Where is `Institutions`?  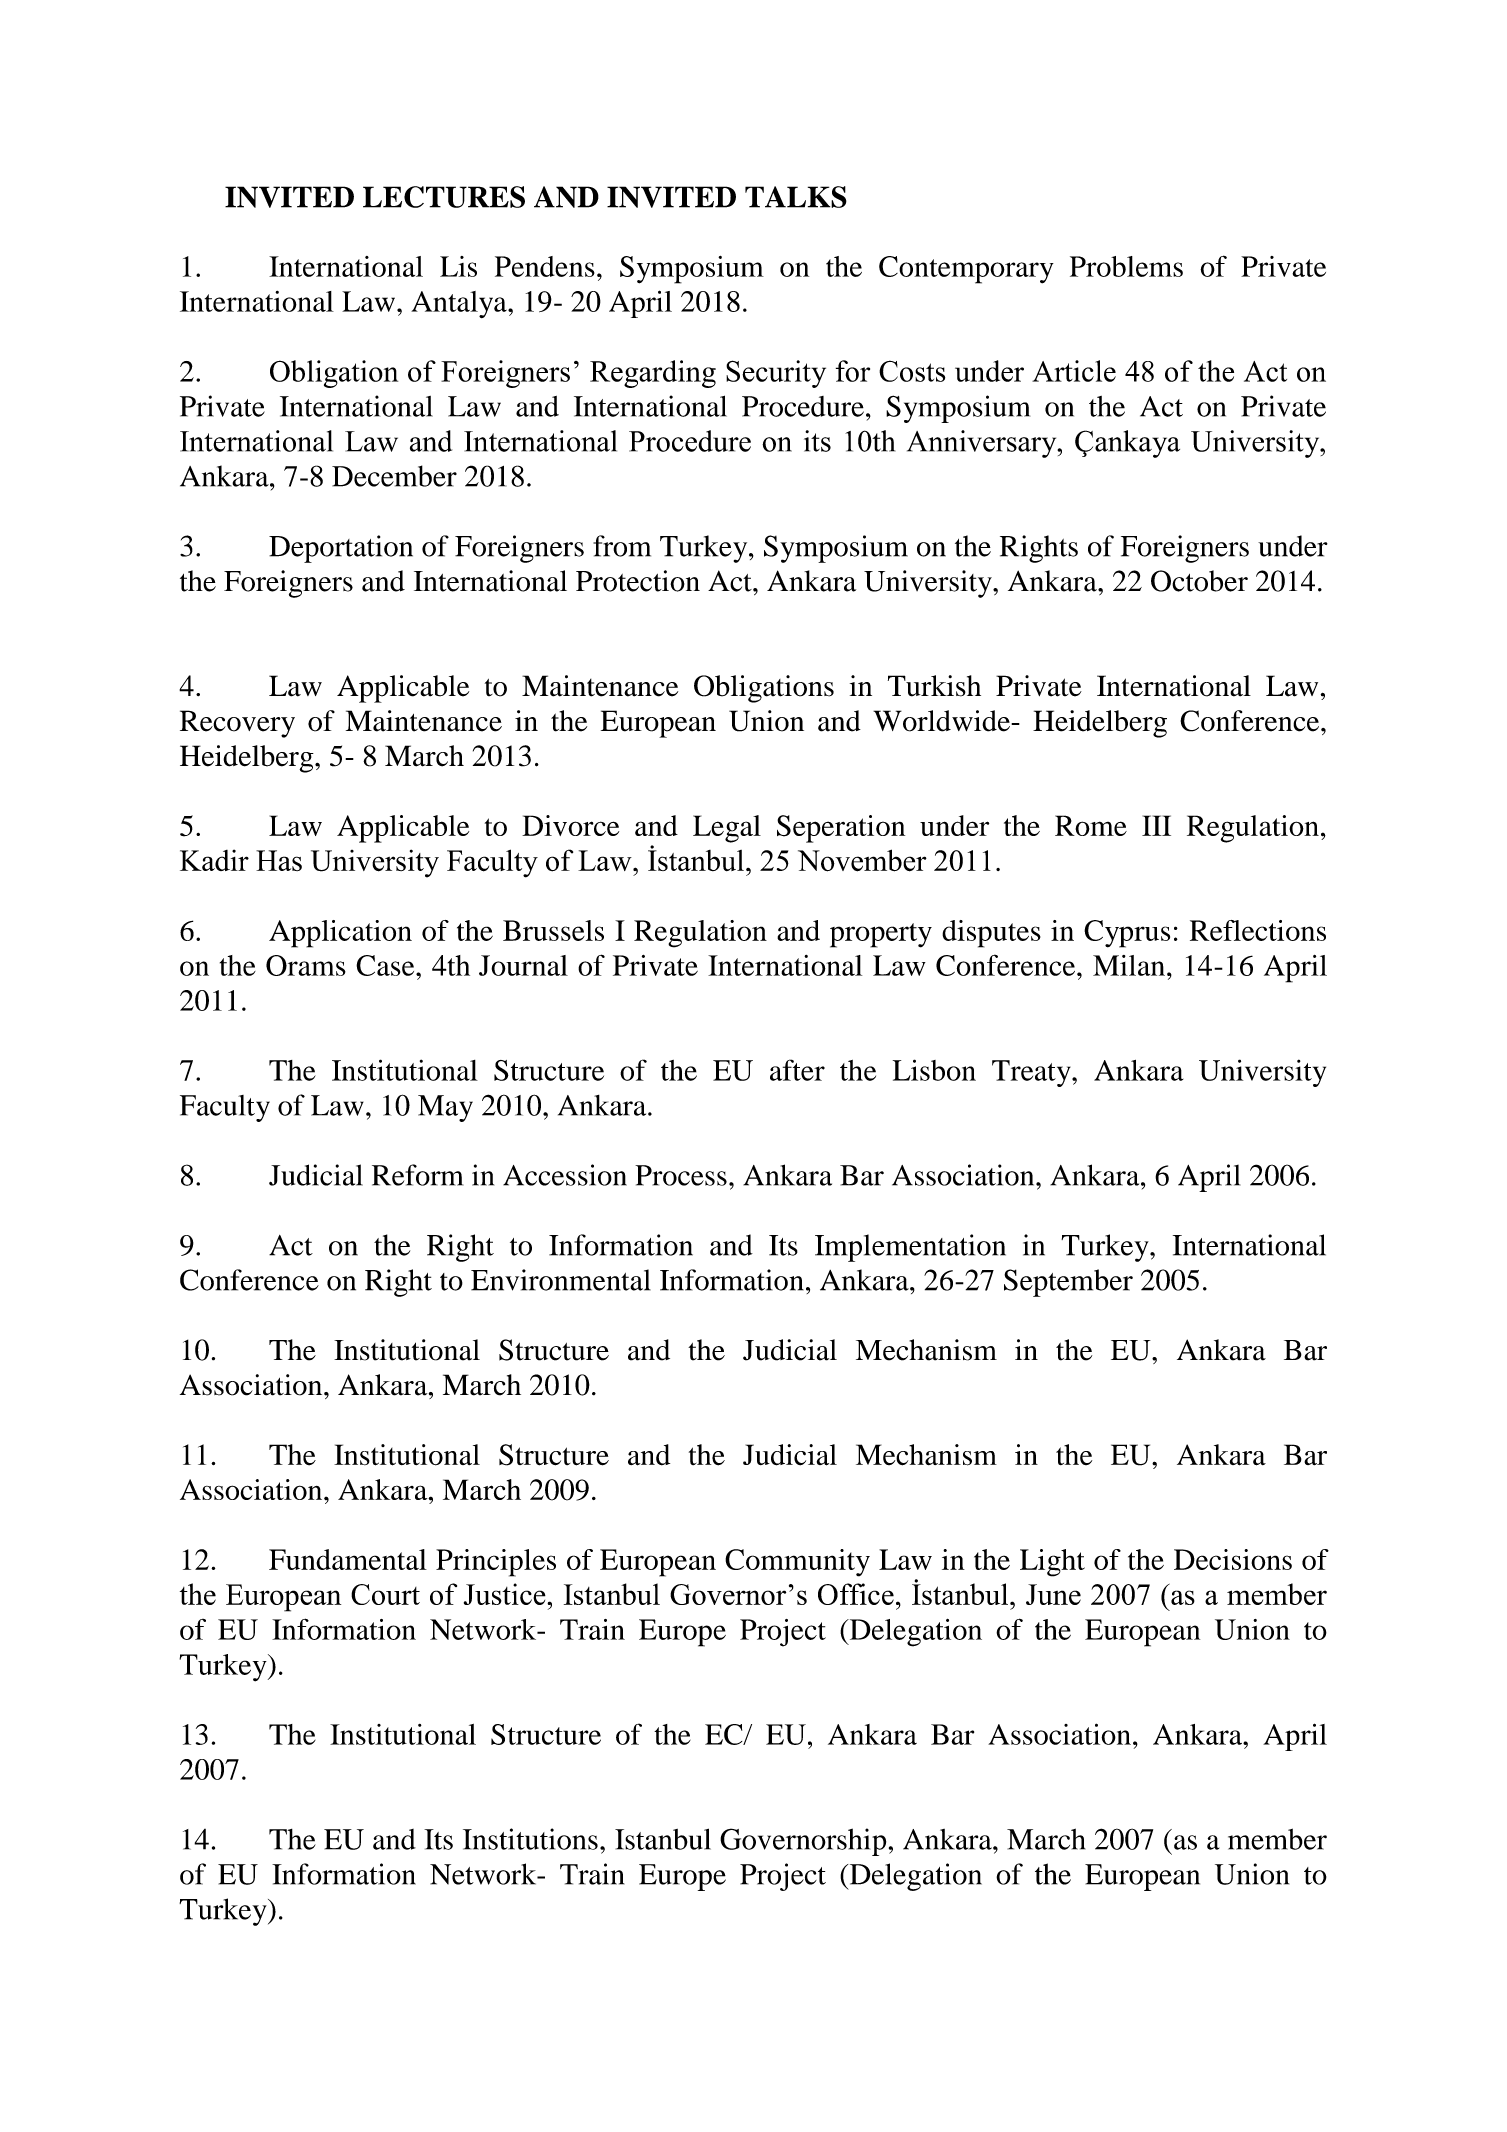 Institutions is located at coordinates (530, 1839).
